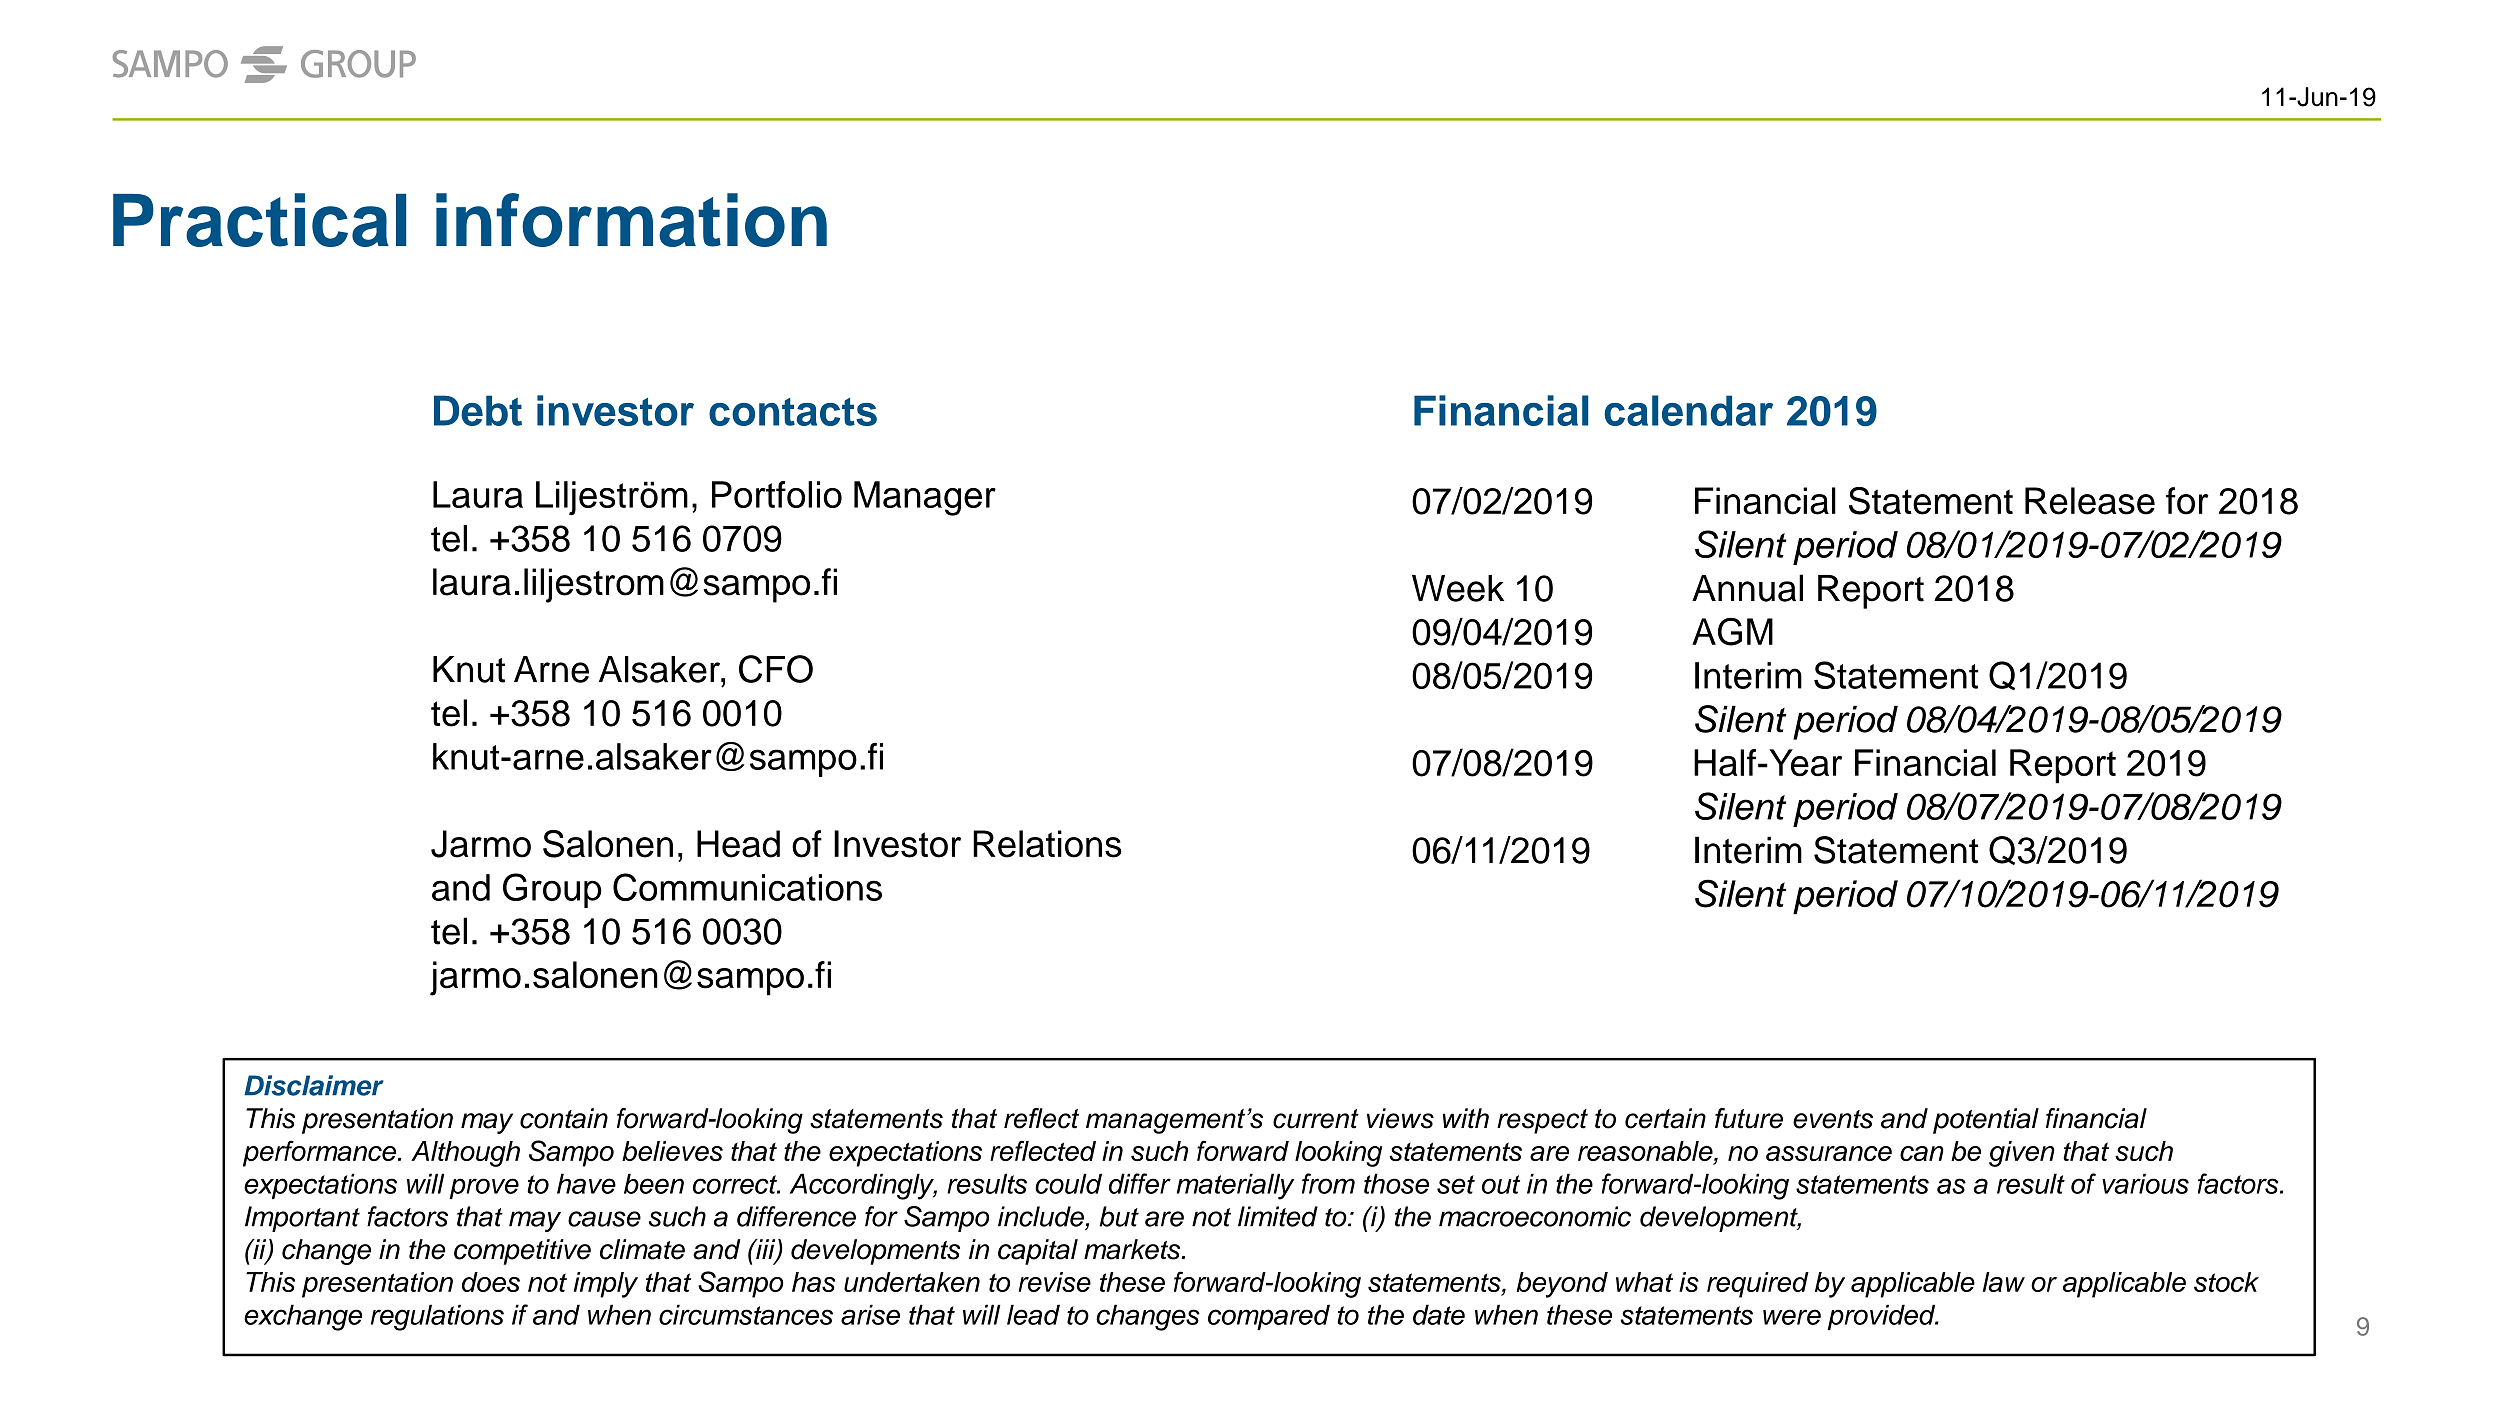 Image resolution: width=2494 pixels, height=1403 pixels. What do you see at coordinates (1986, 1121) in the screenshot?
I see `potential` at bounding box center [1986, 1121].
